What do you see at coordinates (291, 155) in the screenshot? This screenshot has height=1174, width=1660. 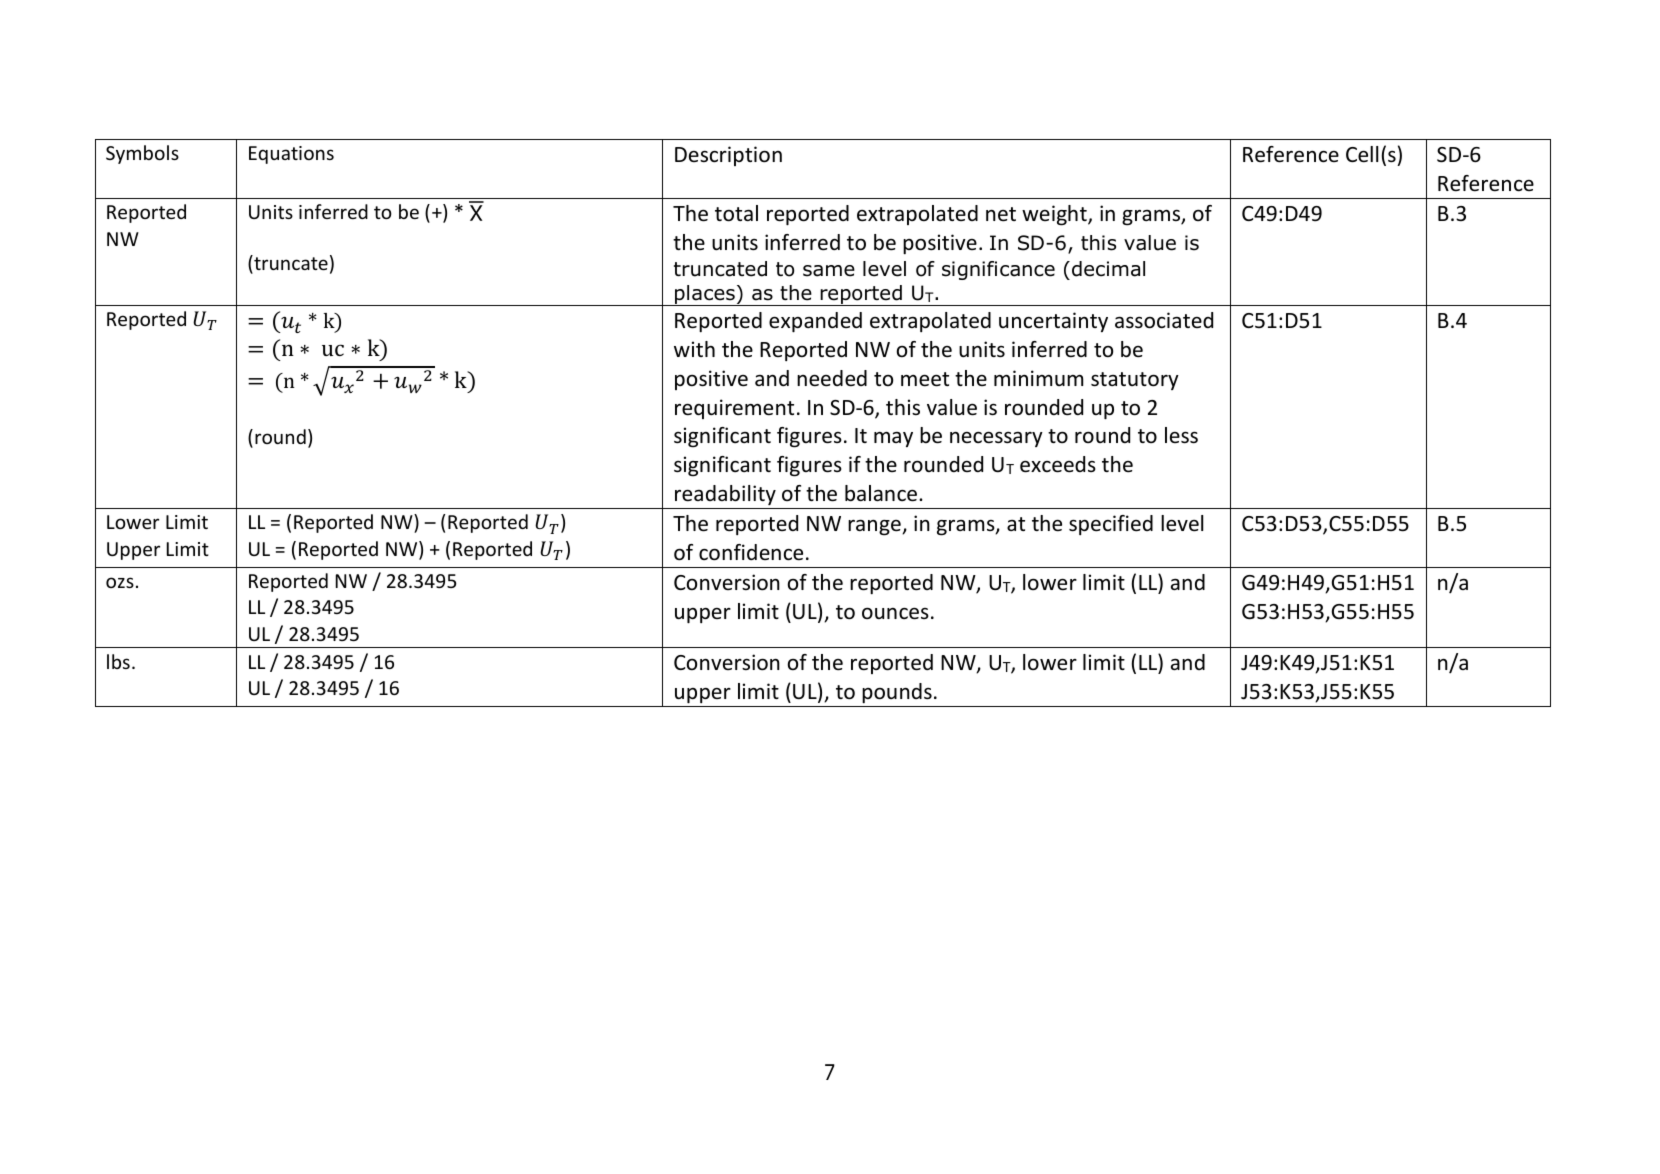 I see `Equations` at bounding box center [291, 155].
